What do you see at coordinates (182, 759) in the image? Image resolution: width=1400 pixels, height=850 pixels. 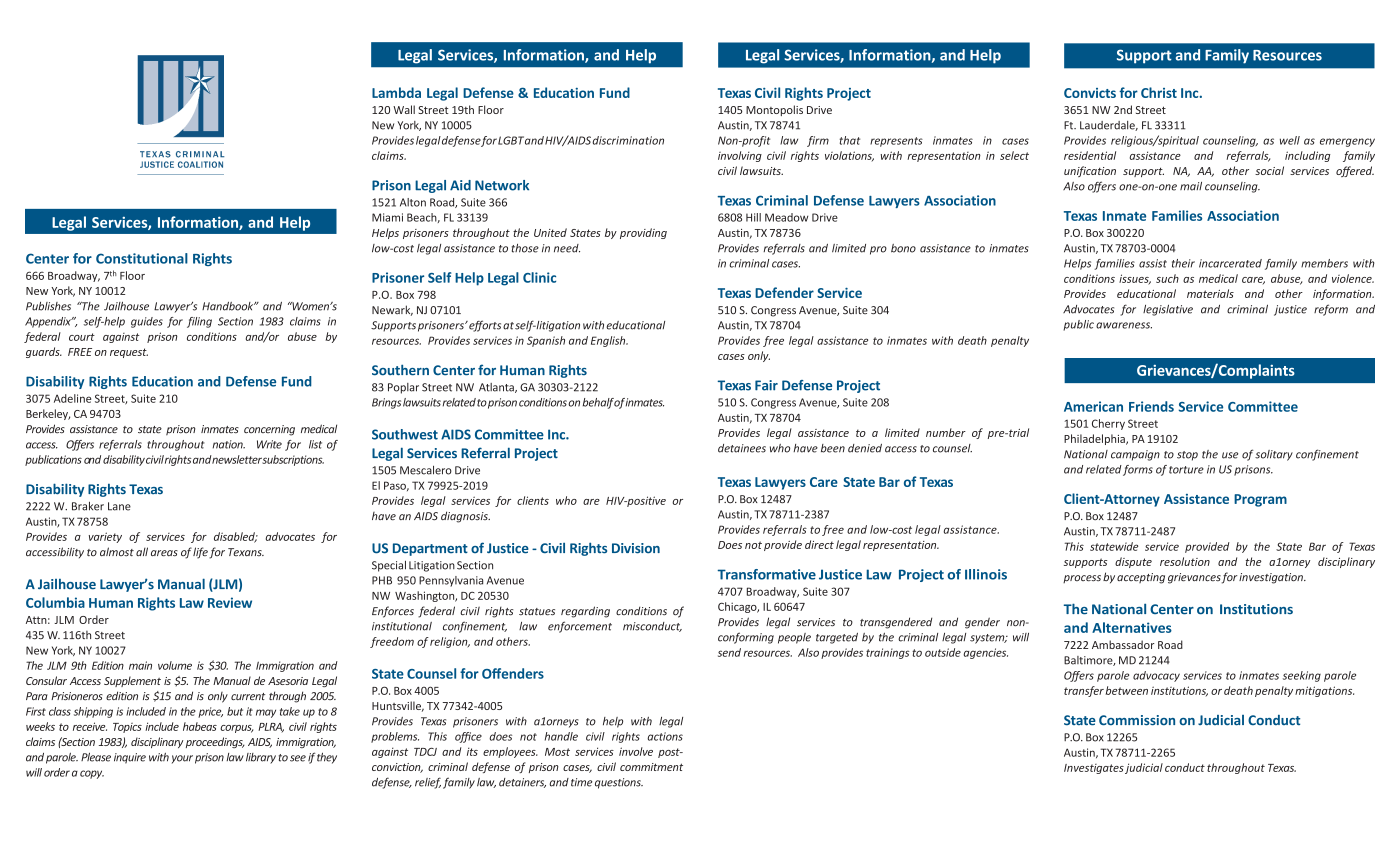 I see `your` at bounding box center [182, 759].
